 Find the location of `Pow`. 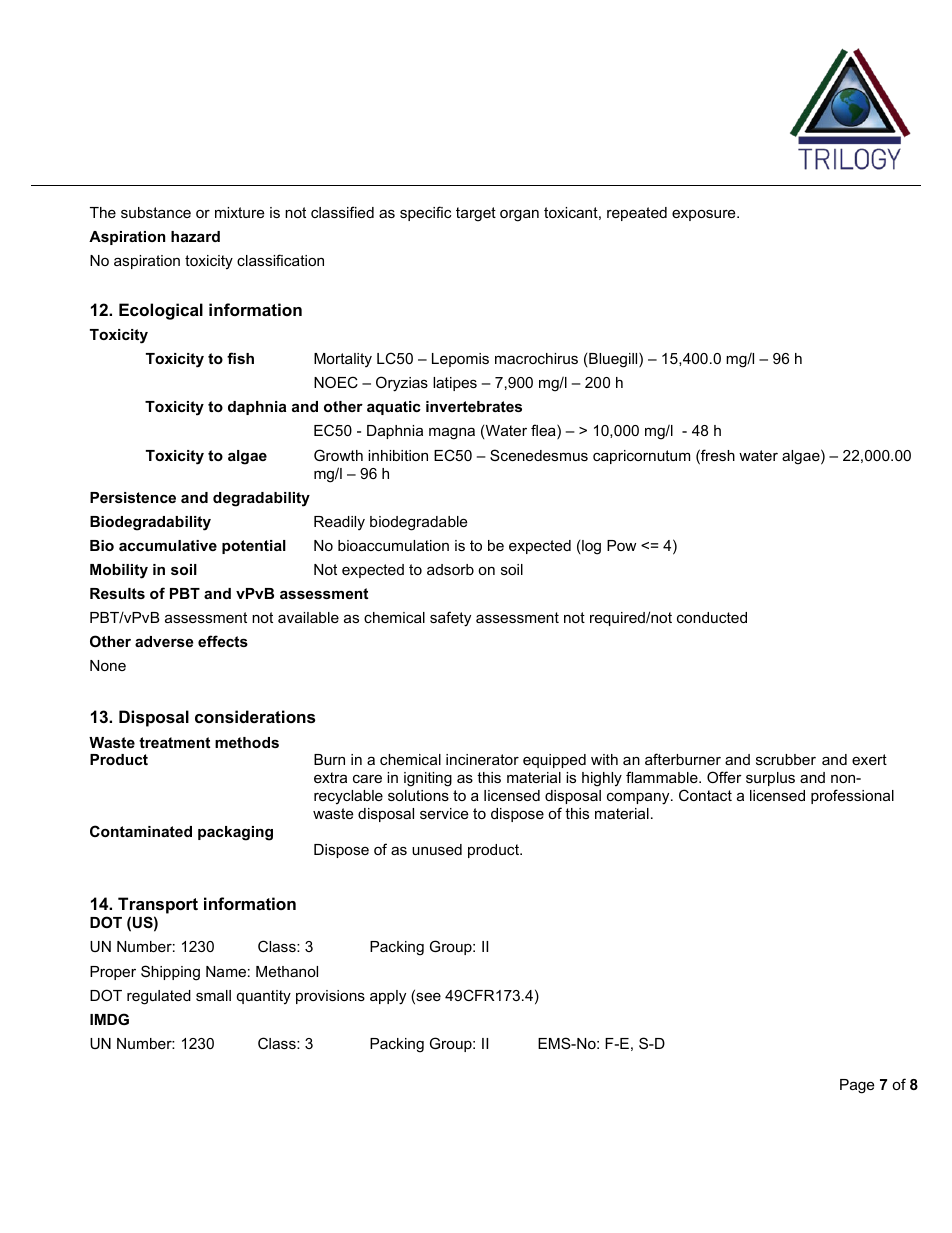

Pow is located at coordinates (621, 545).
